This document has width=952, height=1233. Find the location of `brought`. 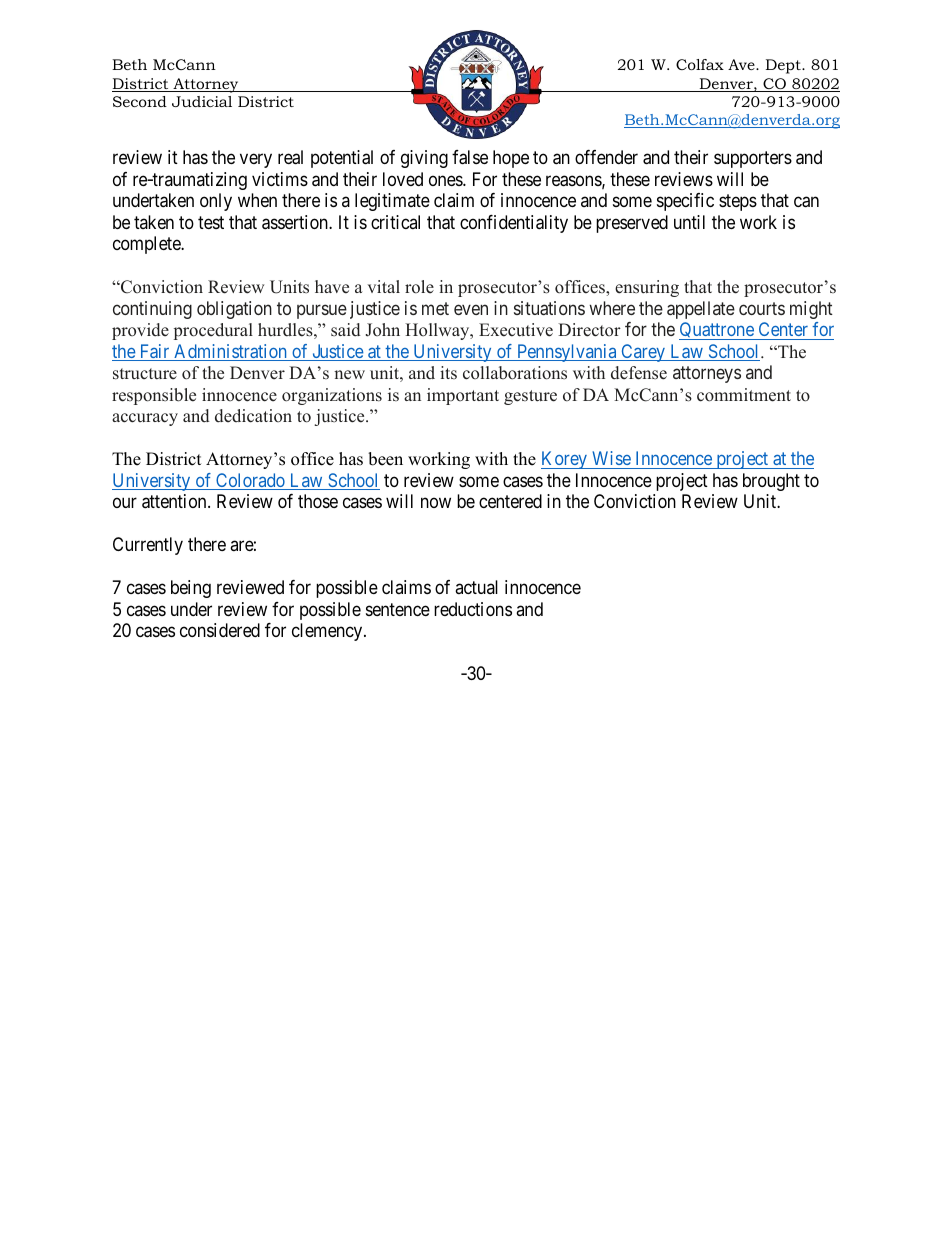

brought is located at coordinates (771, 482).
